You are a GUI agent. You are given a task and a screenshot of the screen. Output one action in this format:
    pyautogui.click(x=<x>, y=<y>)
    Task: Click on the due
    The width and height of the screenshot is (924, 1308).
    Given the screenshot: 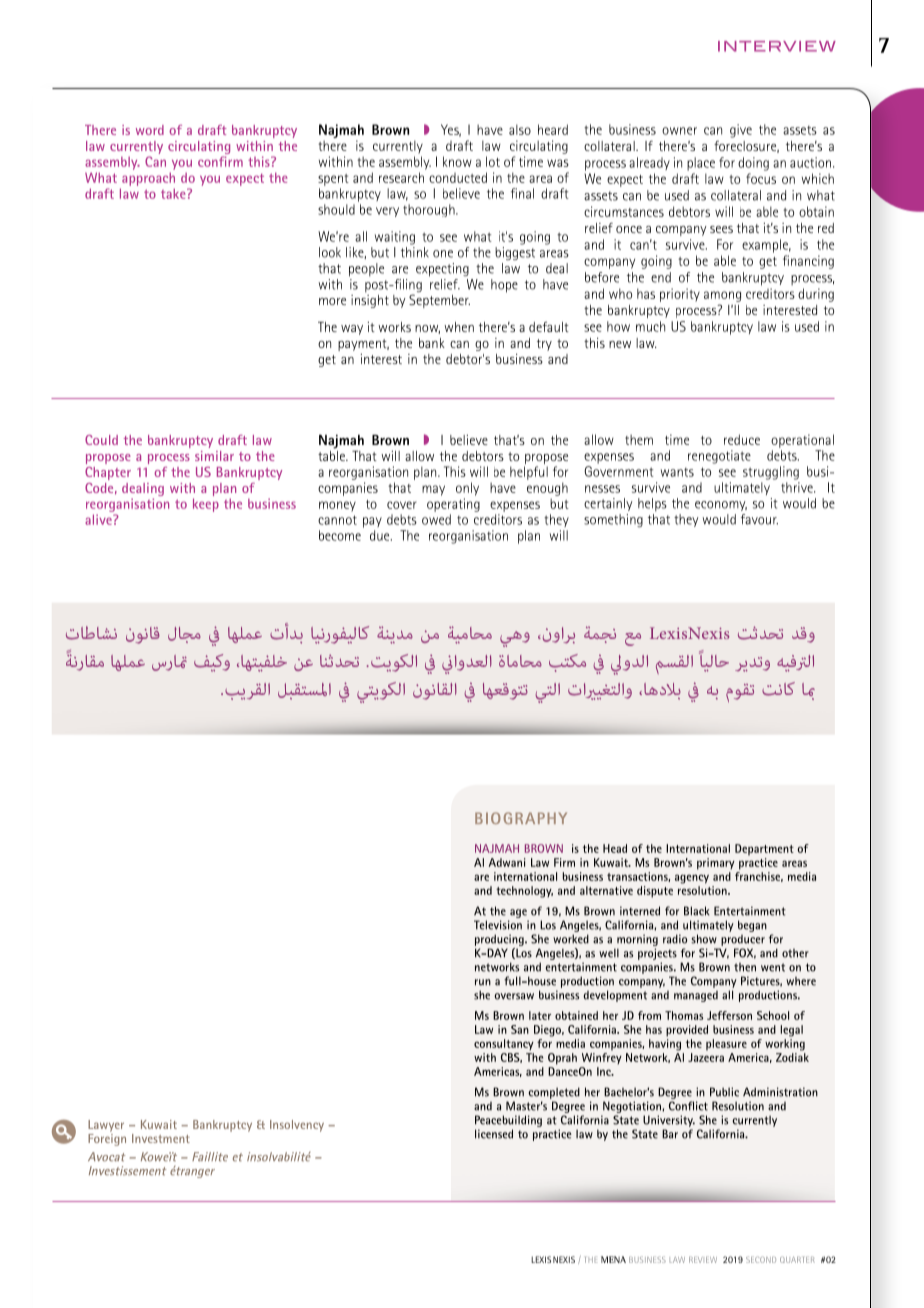 What is the action you would take?
    pyautogui.click(x=381, y=535)
